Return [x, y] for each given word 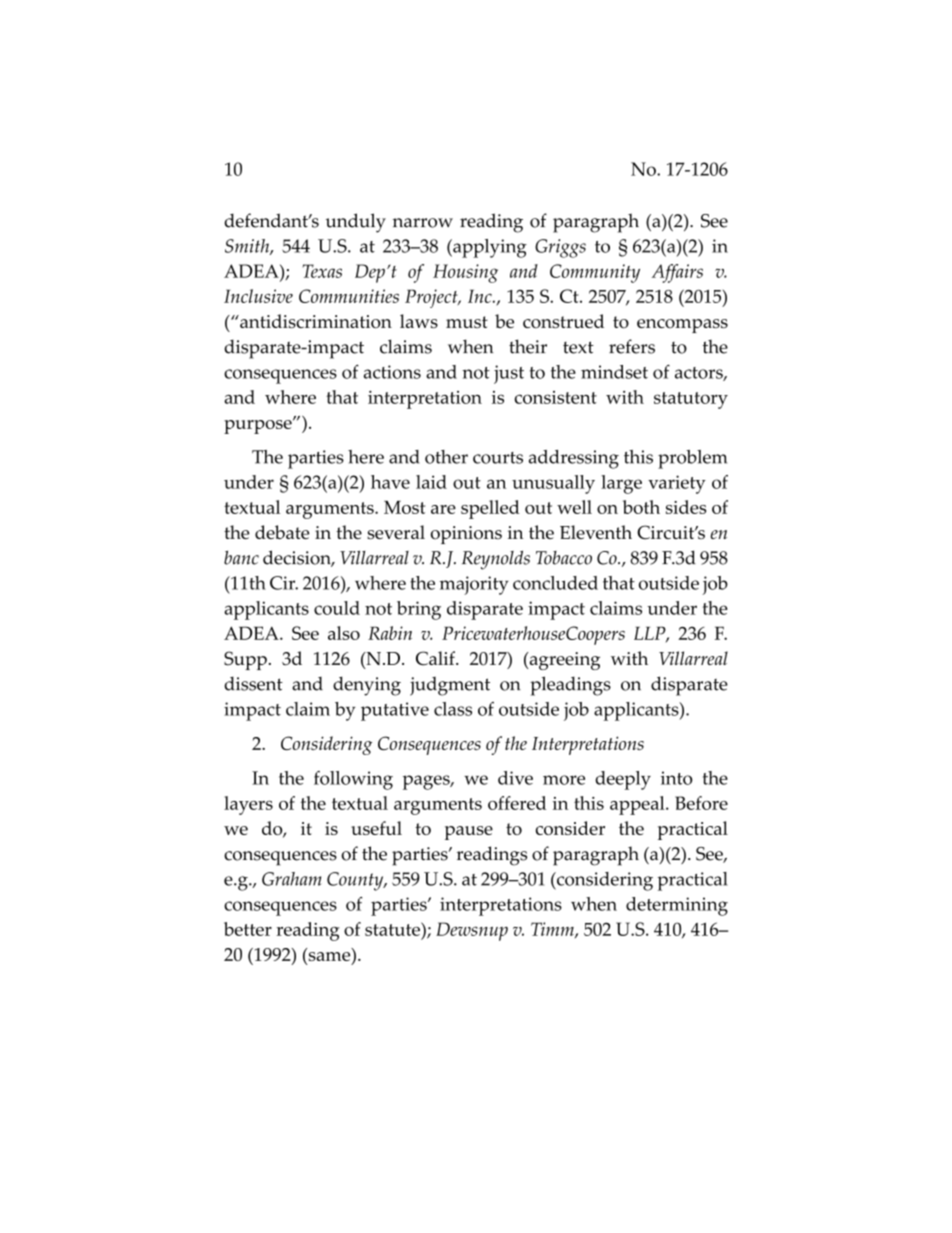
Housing [465, 273]
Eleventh [596, 532]
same [329, 956]
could [337, 608]
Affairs [677, 273]
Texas [322, 271]
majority [474, 585]
